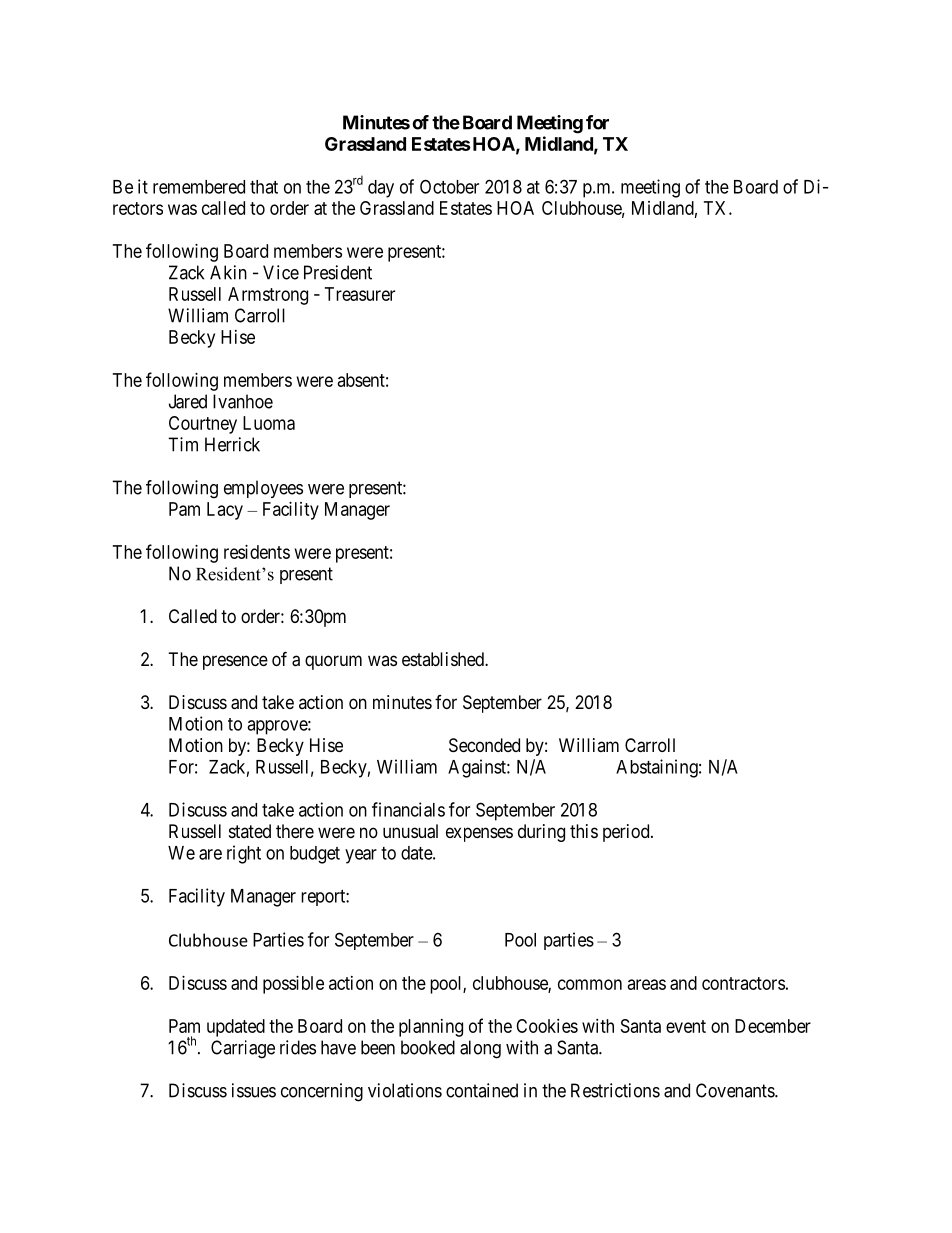 This page has height=1233, width=952. I want to click on presence, so click(235, 662).
